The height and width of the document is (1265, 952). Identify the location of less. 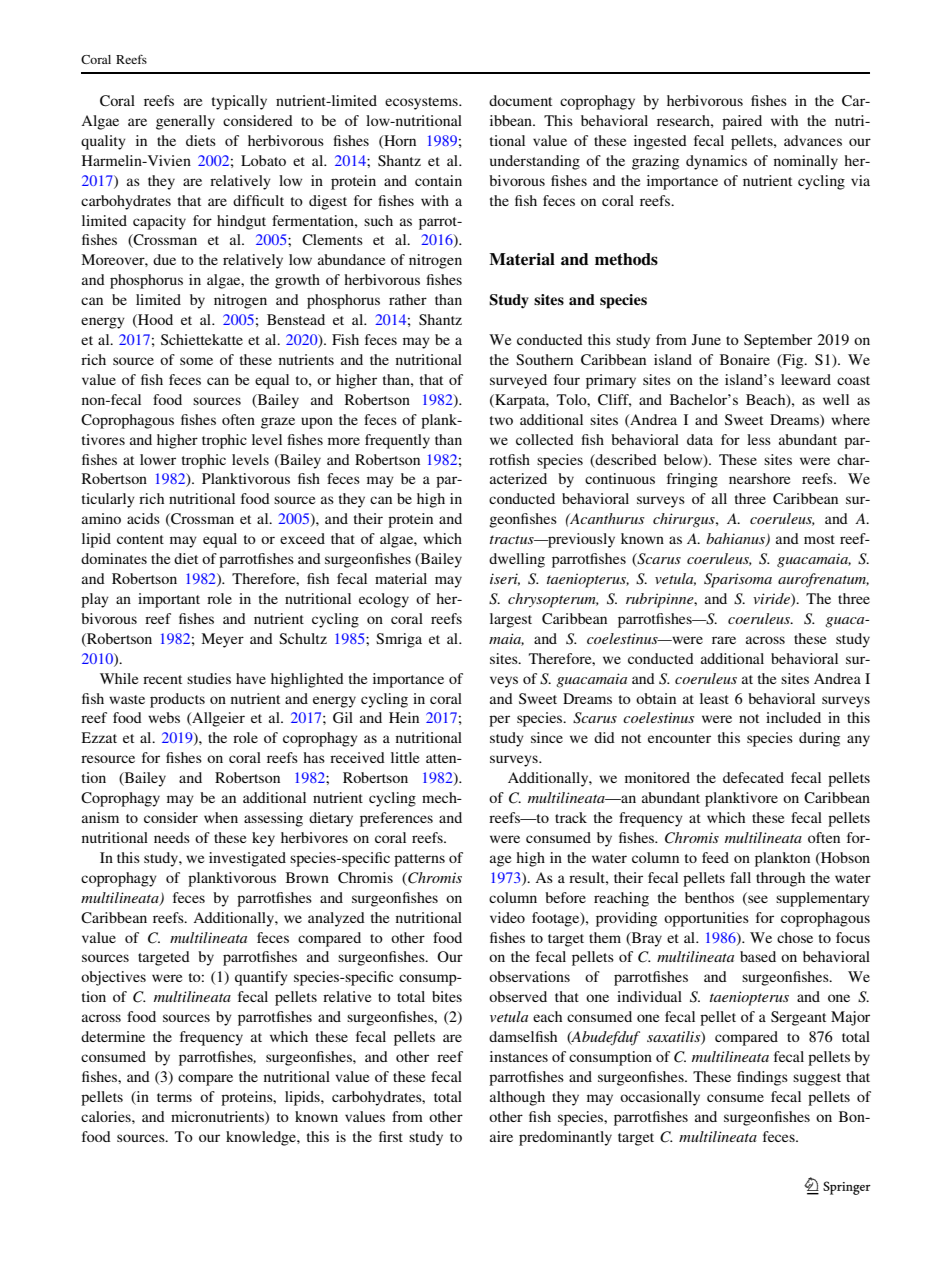
(759, 439).
